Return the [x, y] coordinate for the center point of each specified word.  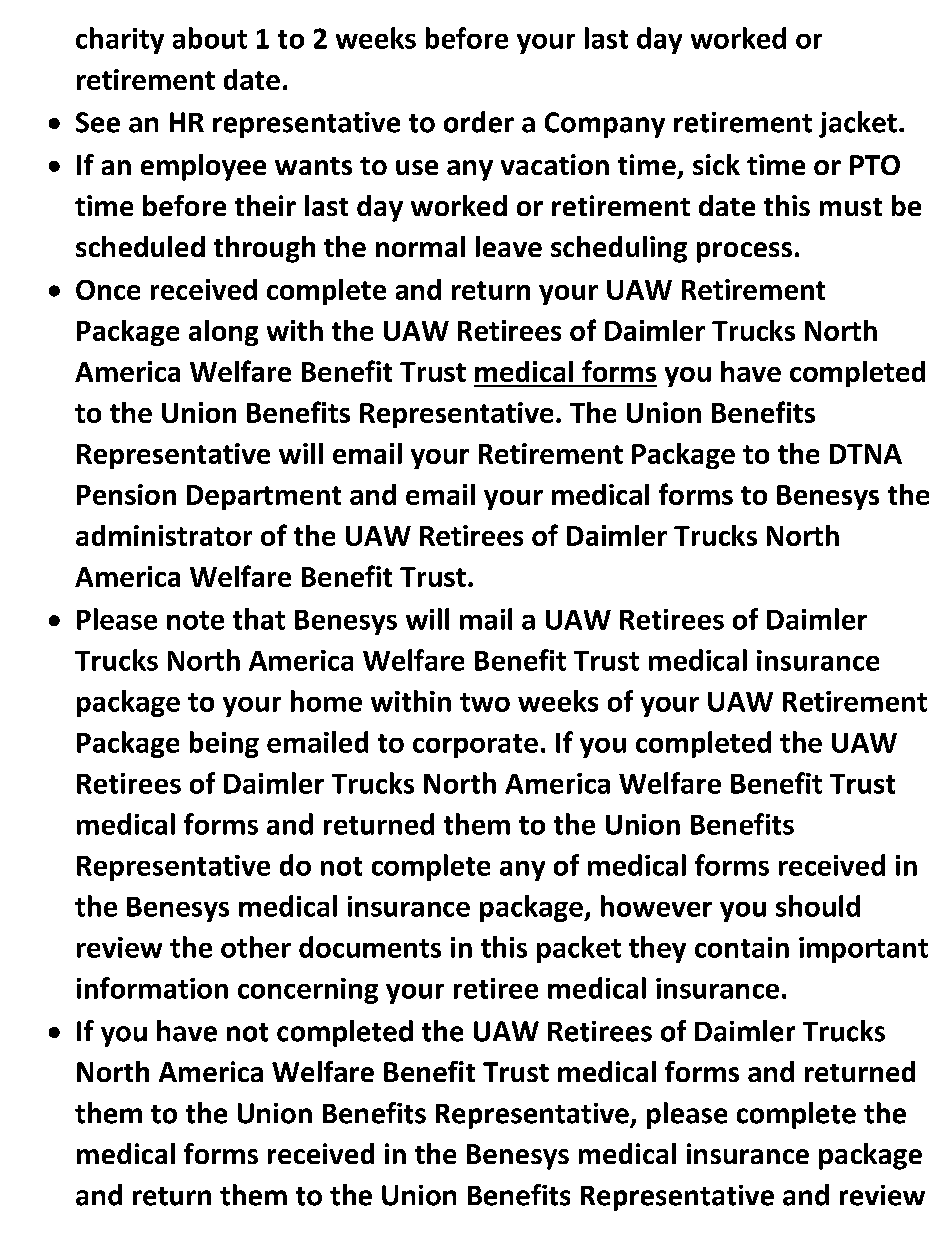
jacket [858, 124]
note [195, 620]
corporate [475, 746]
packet [579, 949]
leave [509, 246]
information [152, 988]
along [223, 333]
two [485, 702]
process [744, 252]
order [479, 122]
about [210, 38]
